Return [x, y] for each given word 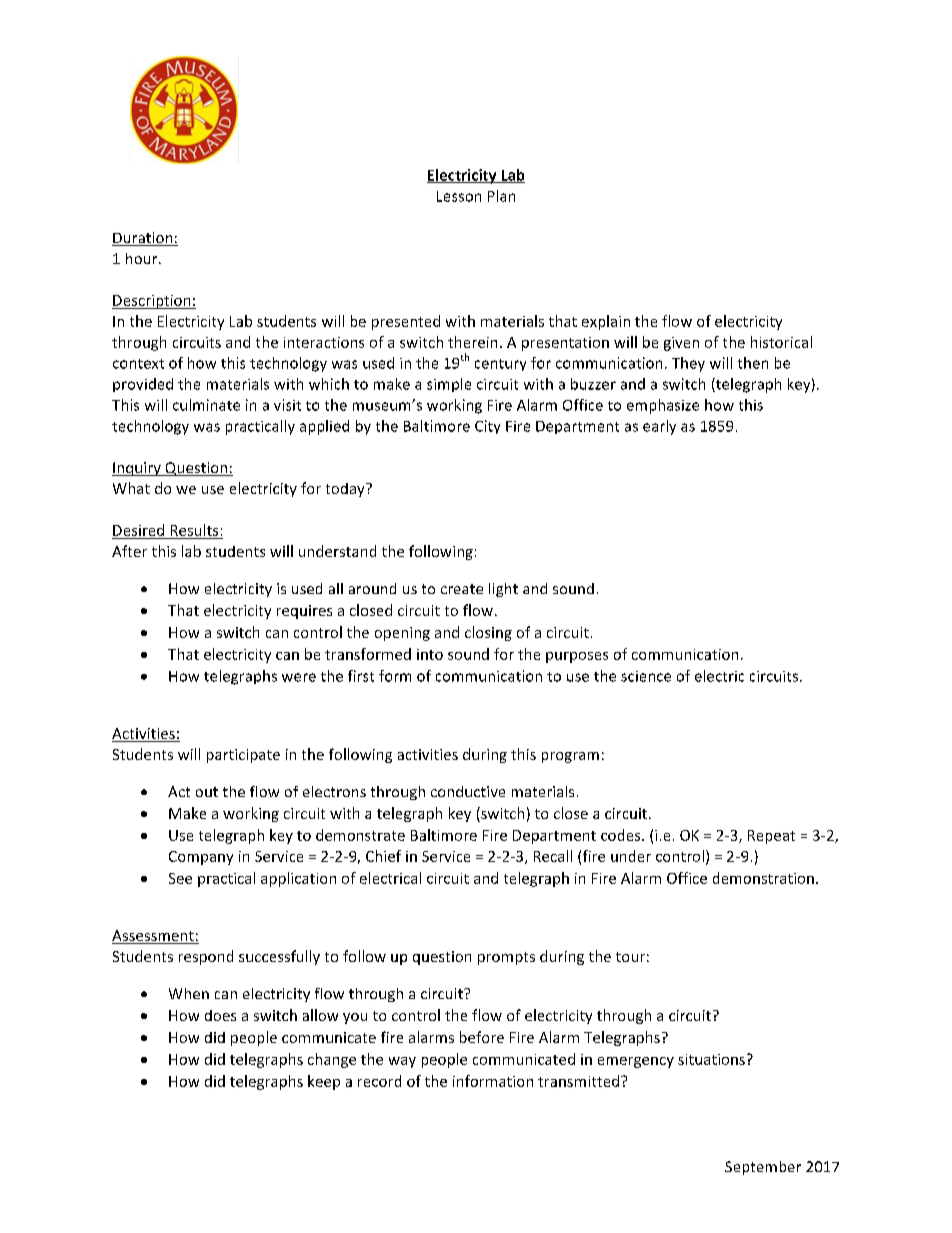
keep [324, 1082]
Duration [143, 239]
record [379, 1081]
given [681, 344]
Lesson [459, 196]
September [763, 1168]
